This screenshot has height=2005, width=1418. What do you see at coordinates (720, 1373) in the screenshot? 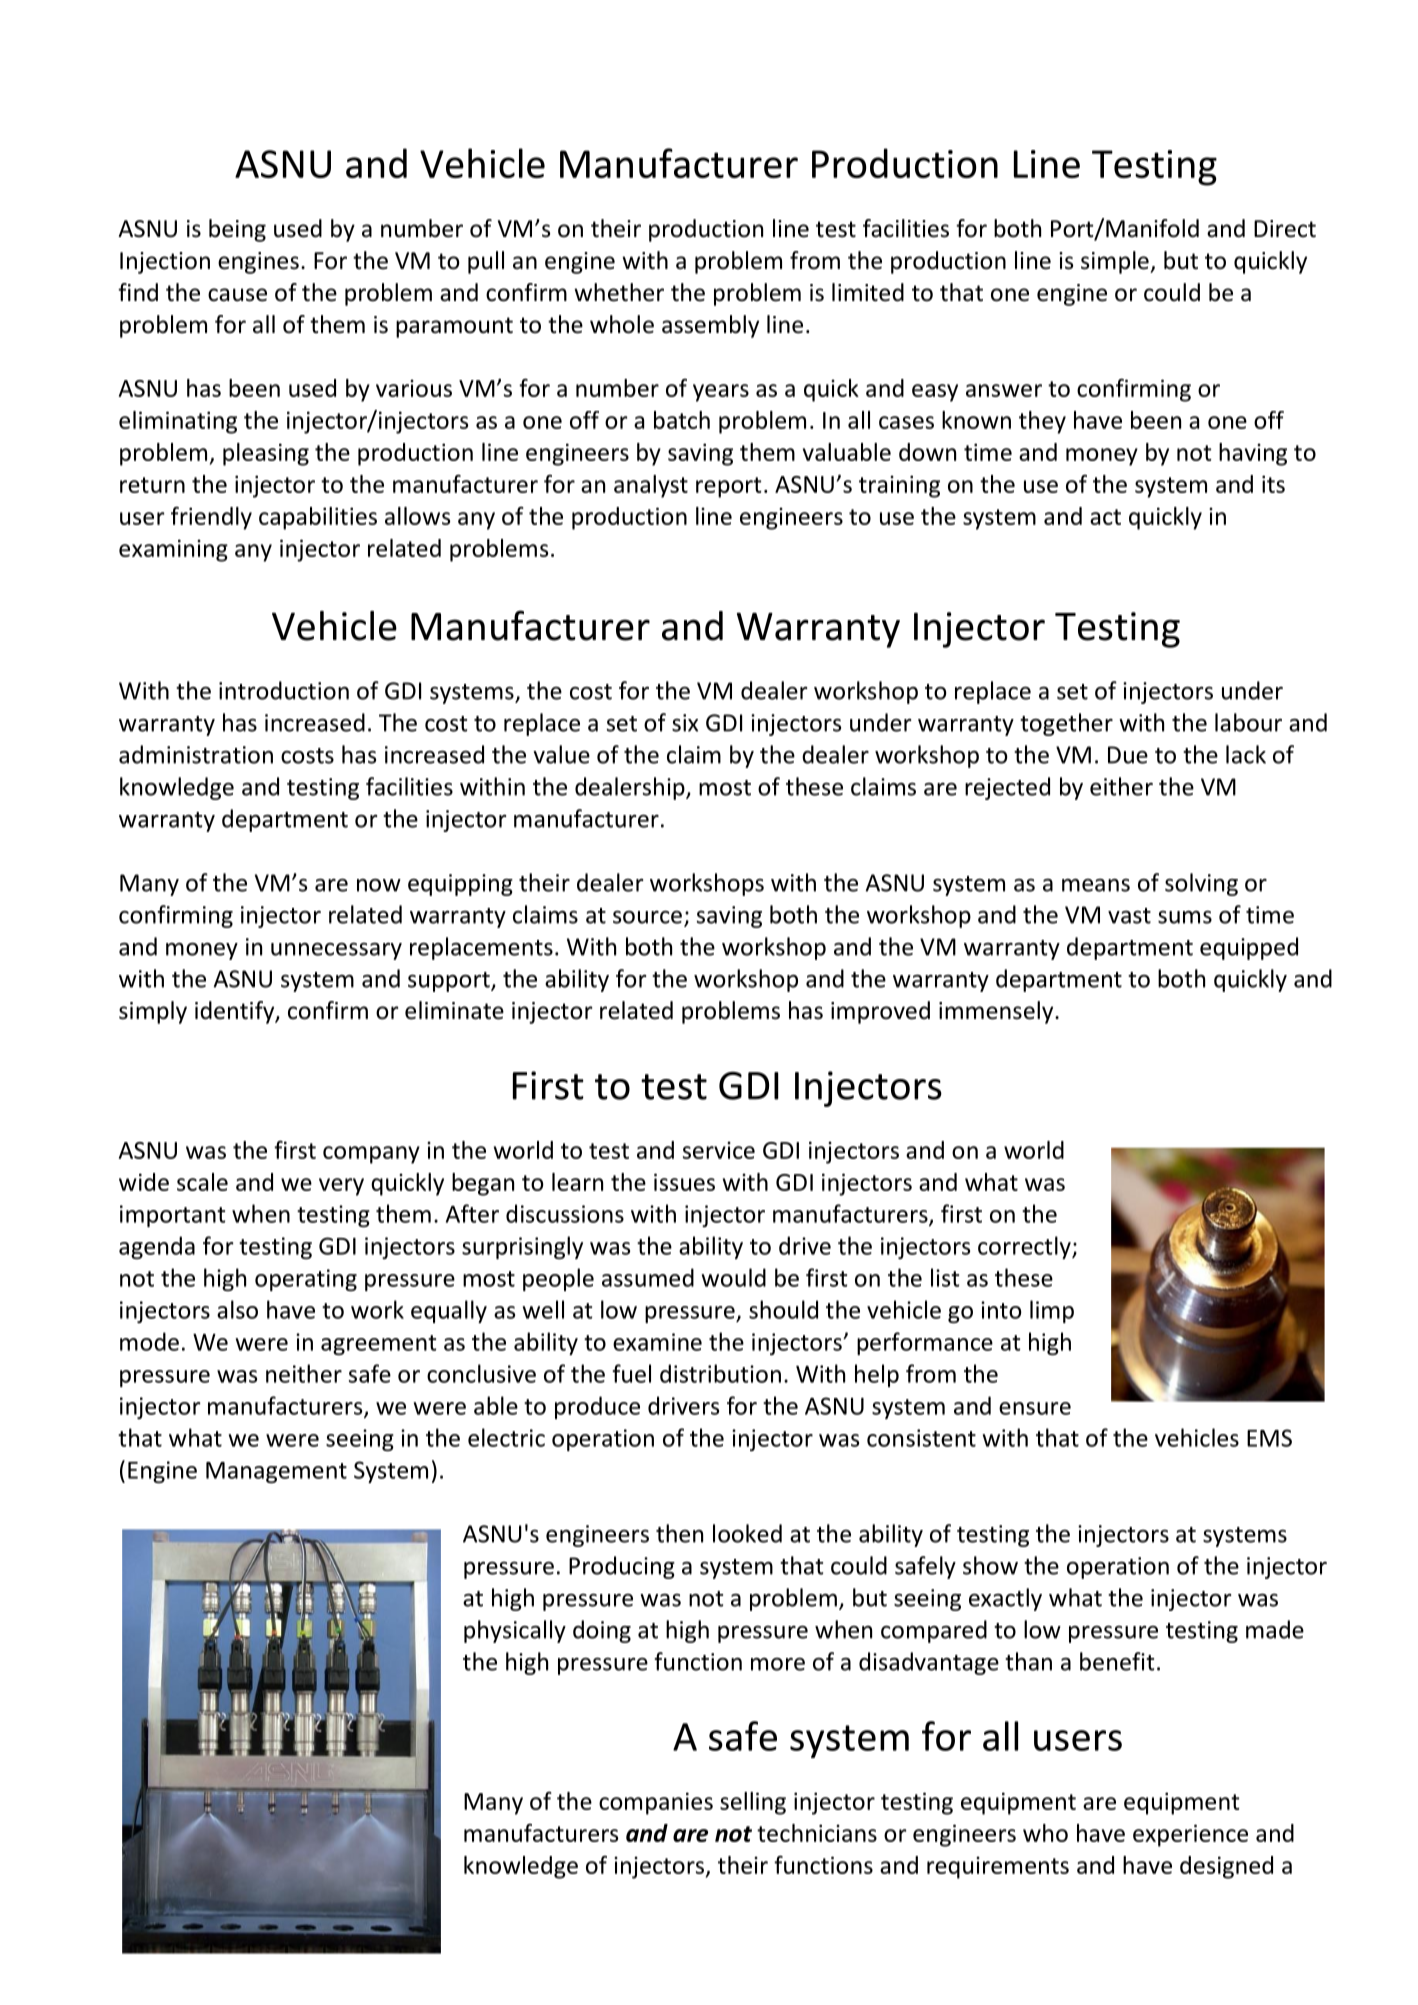
I see `distribution` at bounding box center [720, 1373].
